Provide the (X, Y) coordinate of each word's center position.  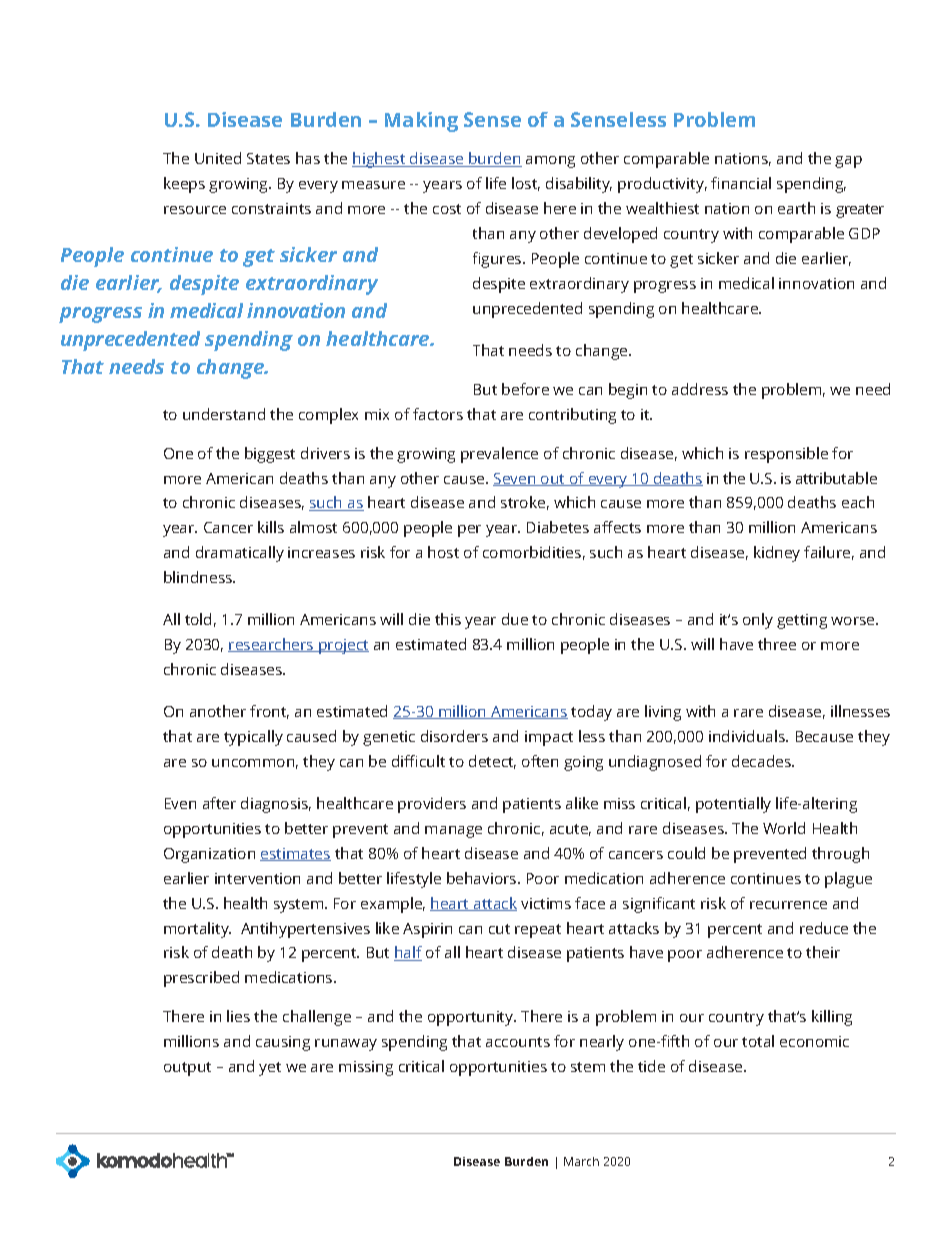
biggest (270, 455)
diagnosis (276, 805)
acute (570, 830)
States (268, 158)
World (784, 828)
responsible (786, 455)
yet (270, 1069)
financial (741, 183)
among (550, 162)
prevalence (499, 455)
